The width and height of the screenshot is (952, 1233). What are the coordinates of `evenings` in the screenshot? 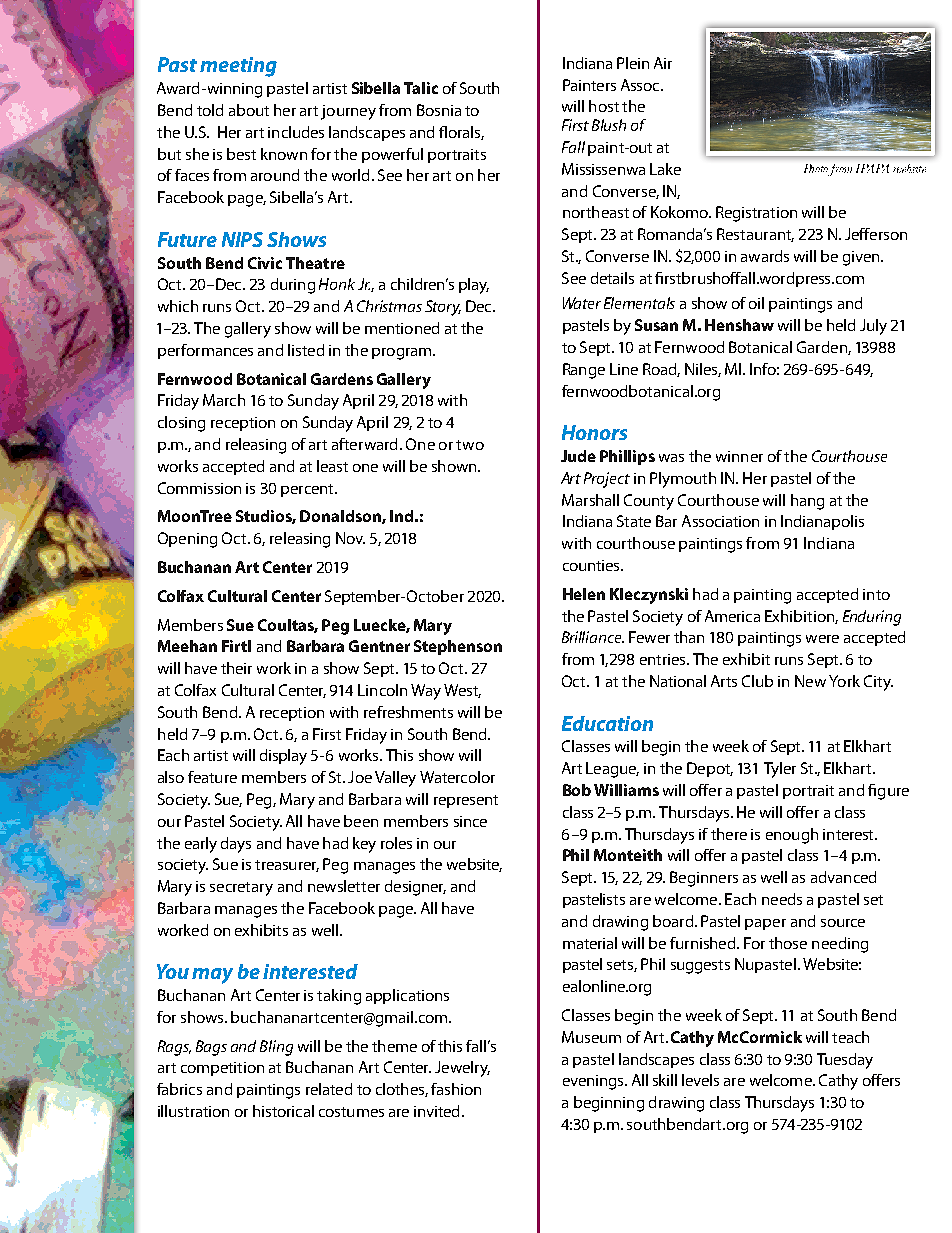 It's located at (594, 1082).
